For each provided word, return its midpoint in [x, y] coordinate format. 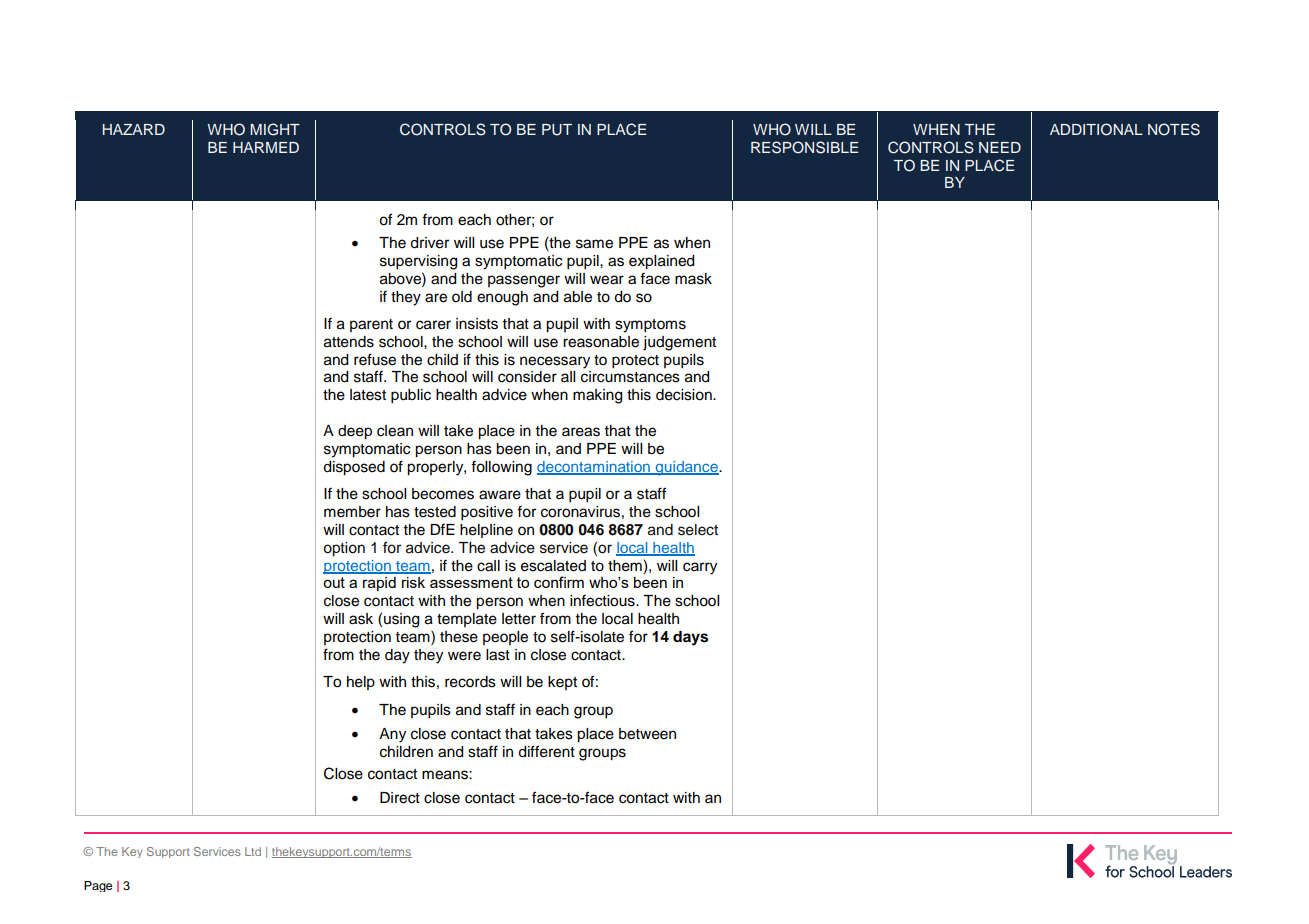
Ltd [253, 851]
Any [392, 735]
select [698, 530]
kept [562, 683]
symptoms [650, 326]
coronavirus [580, 512]
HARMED [266, 147]
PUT [557, 130]
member [352, 512]
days [690, 638]
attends [349, 342]
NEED [1000, 147]
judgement [679, 343]
